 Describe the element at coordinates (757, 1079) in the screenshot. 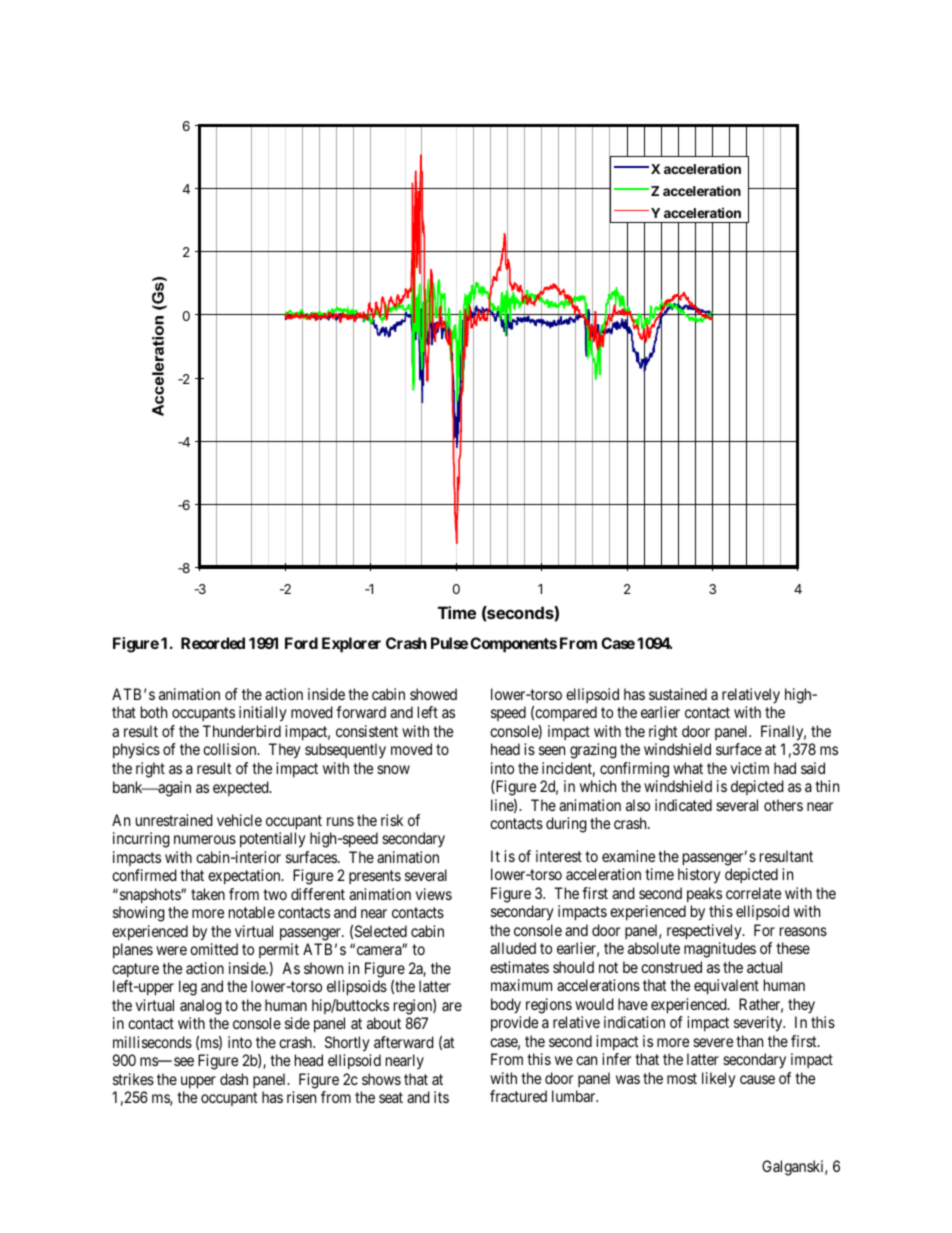

I see `cause` at that location.
